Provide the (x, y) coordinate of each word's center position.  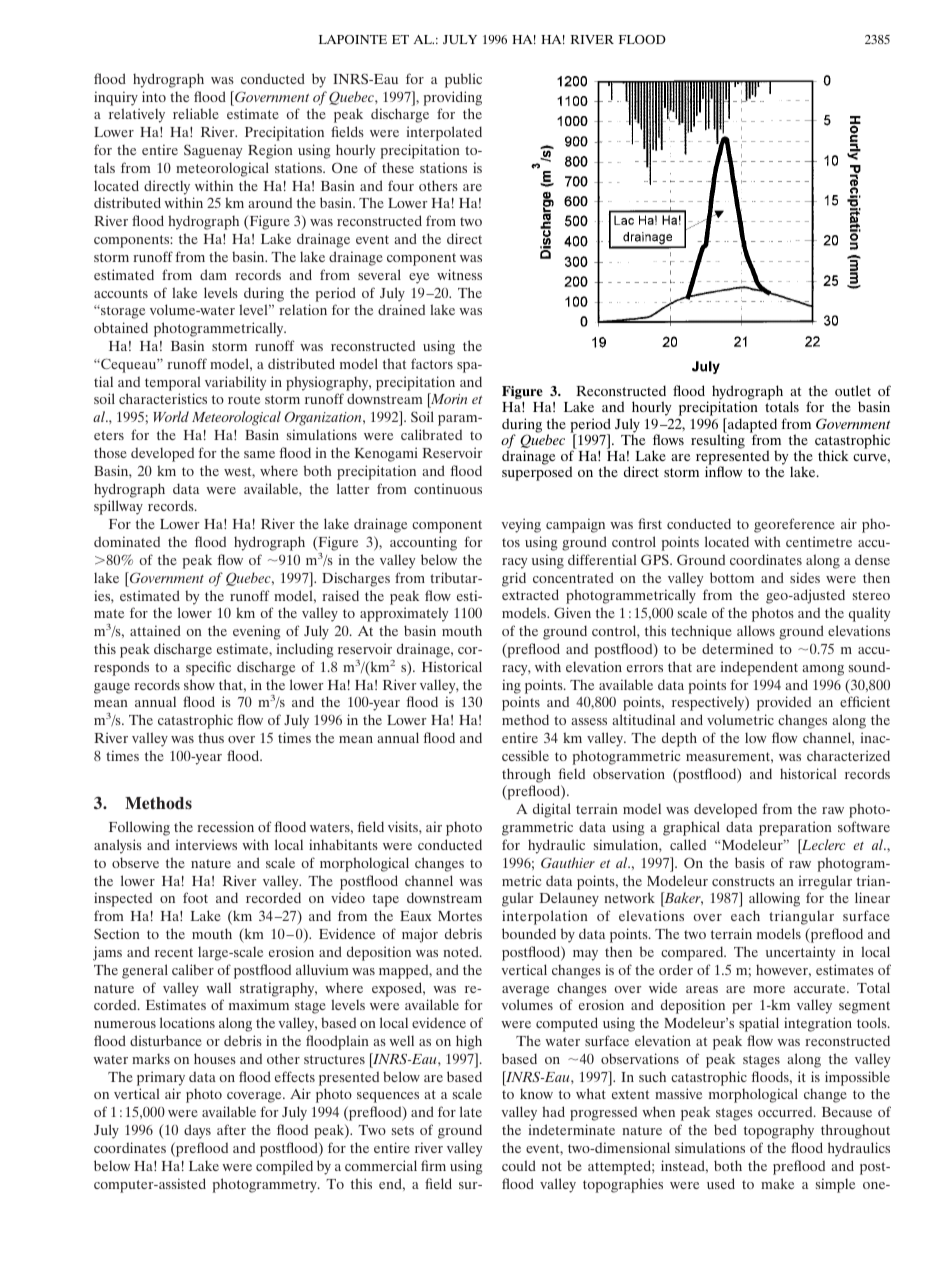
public (463, 80)
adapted (751, 426)
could (519, 1165)
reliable (196, 113)
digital (552, 810)
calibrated (431, 434)
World (171, 416)
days (197, 1131)
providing (452, 98)
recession (225, 826)
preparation (795, 828)
